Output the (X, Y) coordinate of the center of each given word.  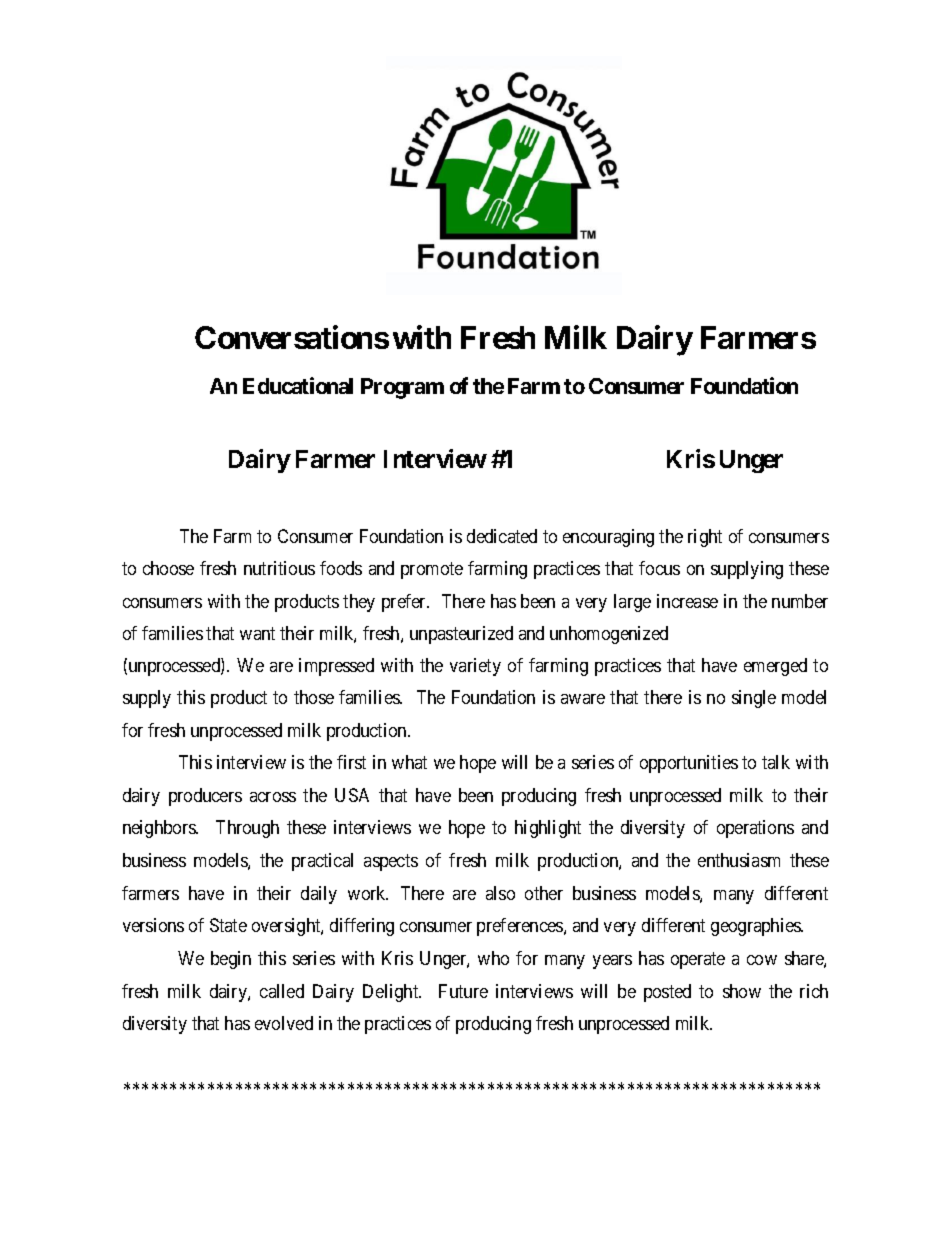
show (742, 991)
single (754, 699)
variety (475, 667)
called (282, 991)
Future (463, 991)
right (705, 538)
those (314, 697)
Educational (298, 385)
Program (402, 388)
